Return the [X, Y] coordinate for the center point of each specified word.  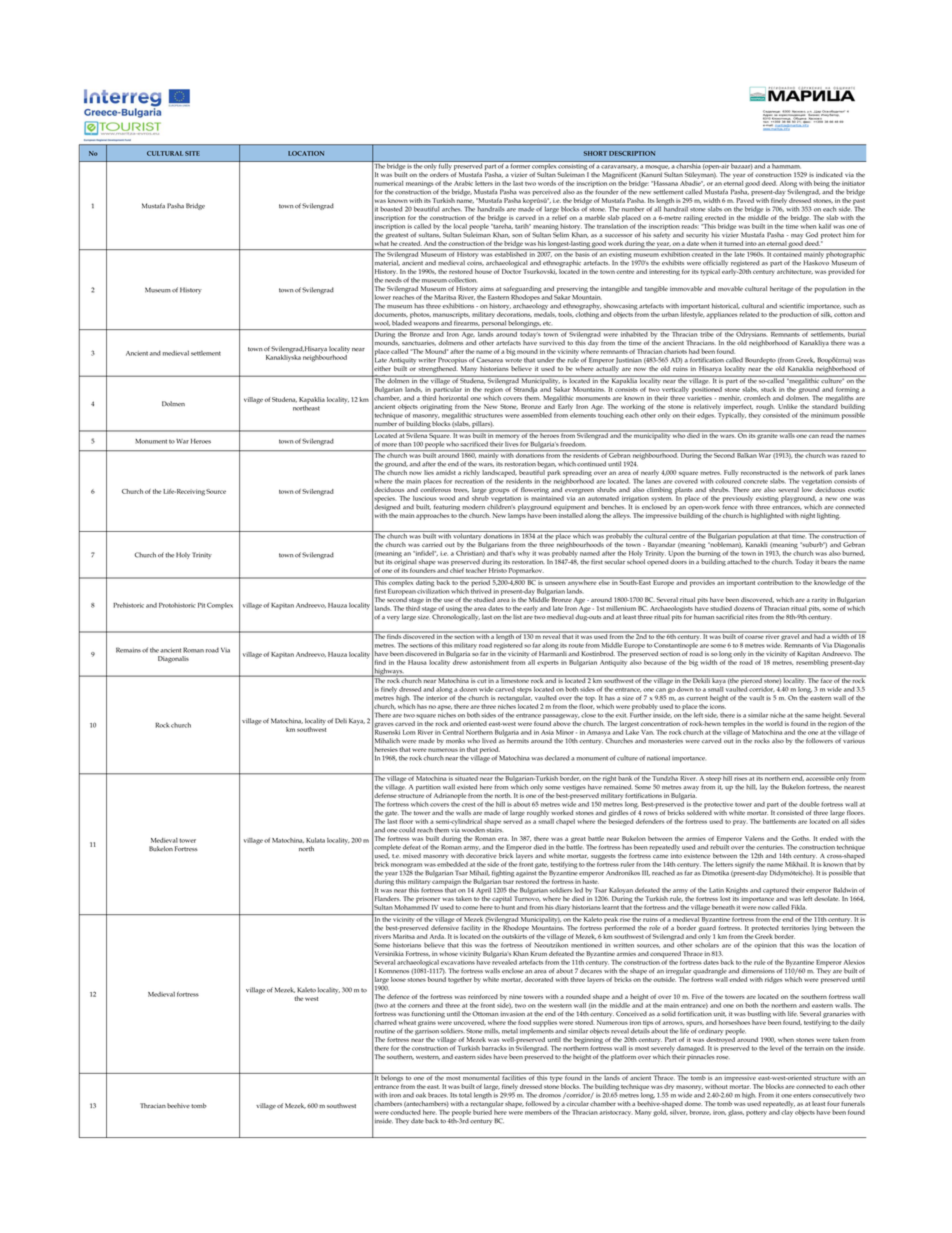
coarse [754, 637]
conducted [405, 1112]
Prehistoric [128, 605]
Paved [745, 200]
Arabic [463, 183]
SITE [192, 153]
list [517, 616]
